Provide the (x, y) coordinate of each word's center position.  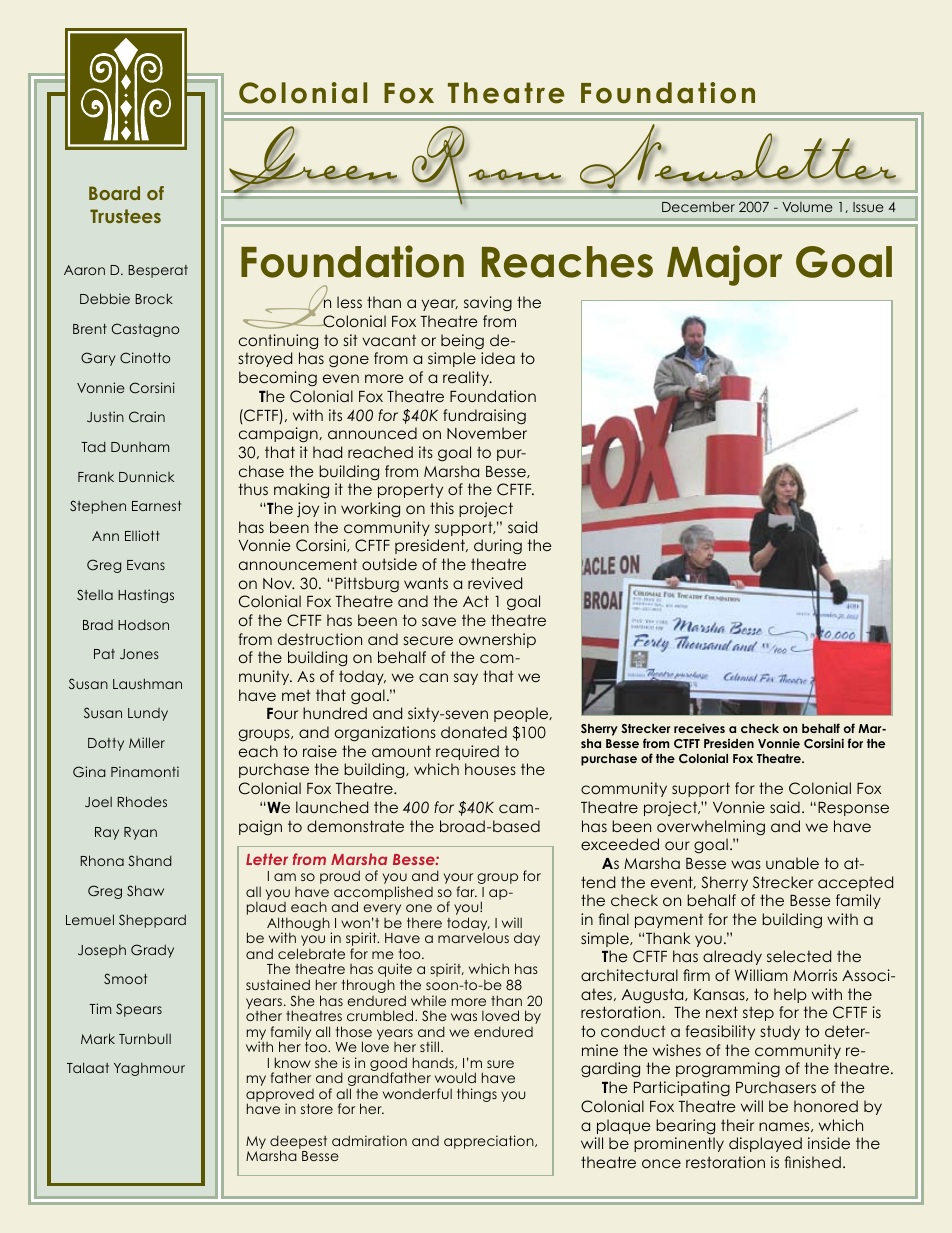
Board (114, 193)
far (467, 891)
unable (792, 863)
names (785, 1127)
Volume (807, 207)
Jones (139, 654)
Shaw (145, 890)
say (466, 679)
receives (699, 728)
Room (487, 165)
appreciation (490, 1142)
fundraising (484, 417)
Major (724, 265)
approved (280, 1097)
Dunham (140, 447)
